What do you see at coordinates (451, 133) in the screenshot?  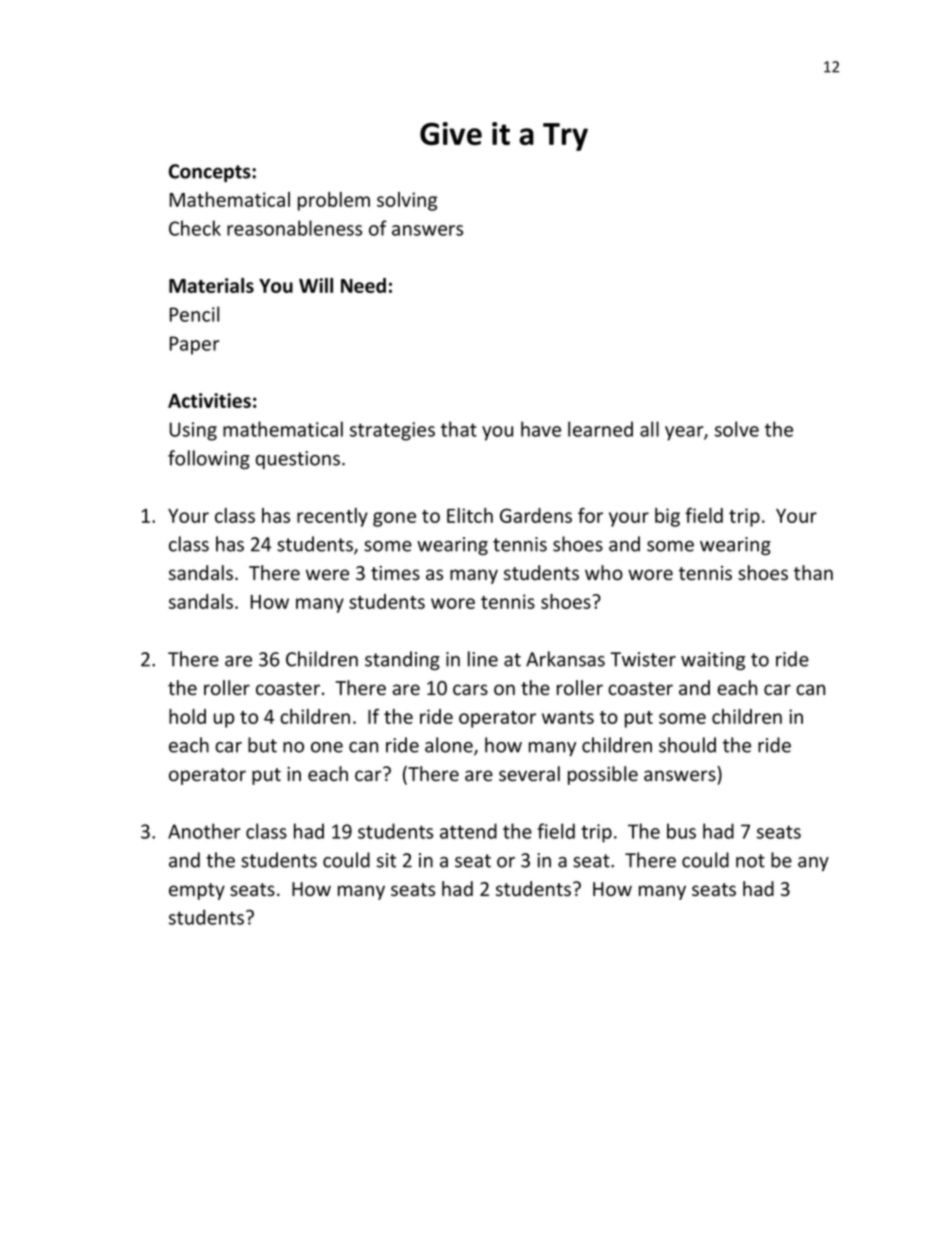 I see `Give` at bounding box center [451, 133].
